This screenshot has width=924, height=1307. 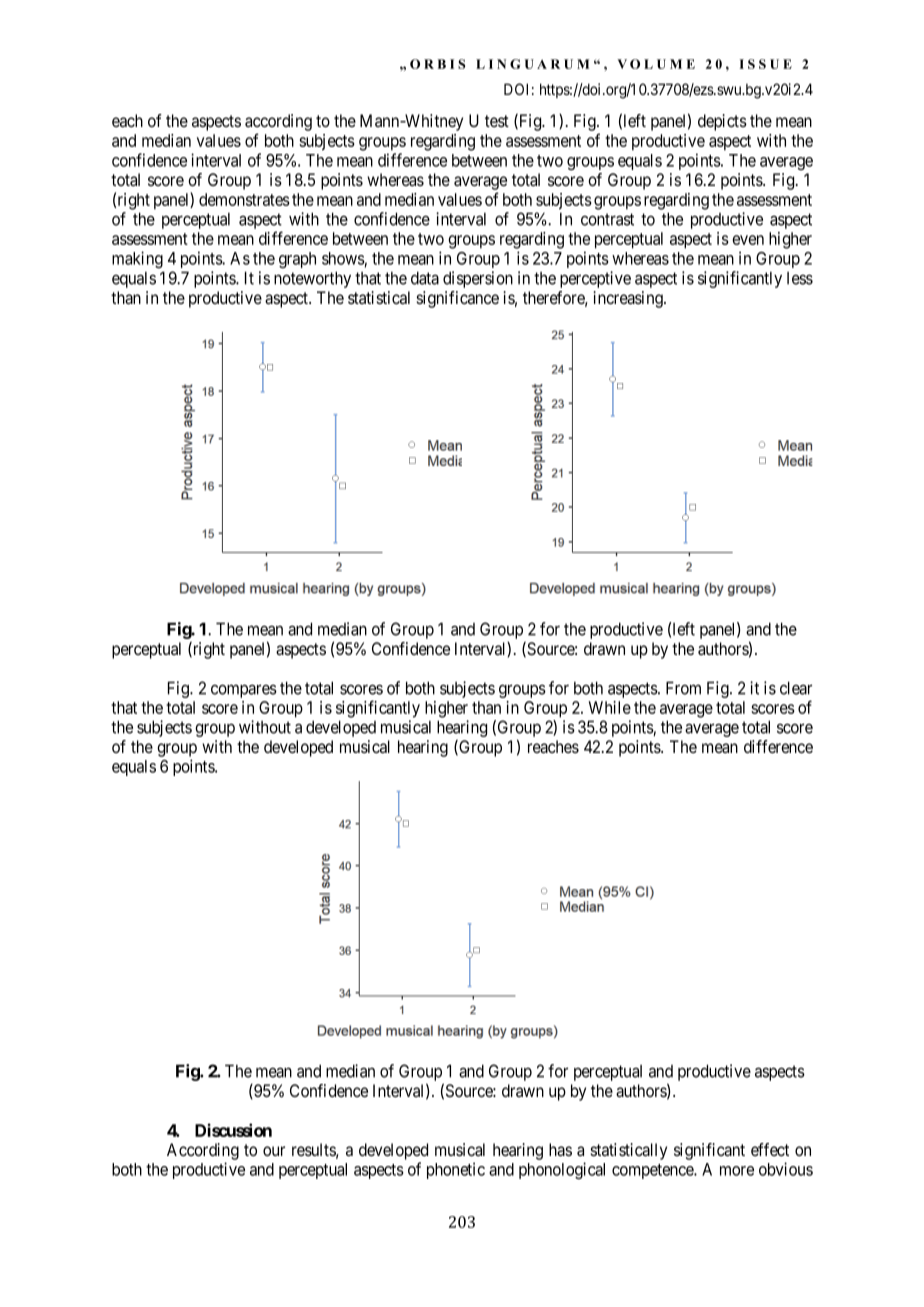 What do you see at coordinates (233, 1130) in the screenshot?
I see `Discussion` at bounding box center [233, 1130].
